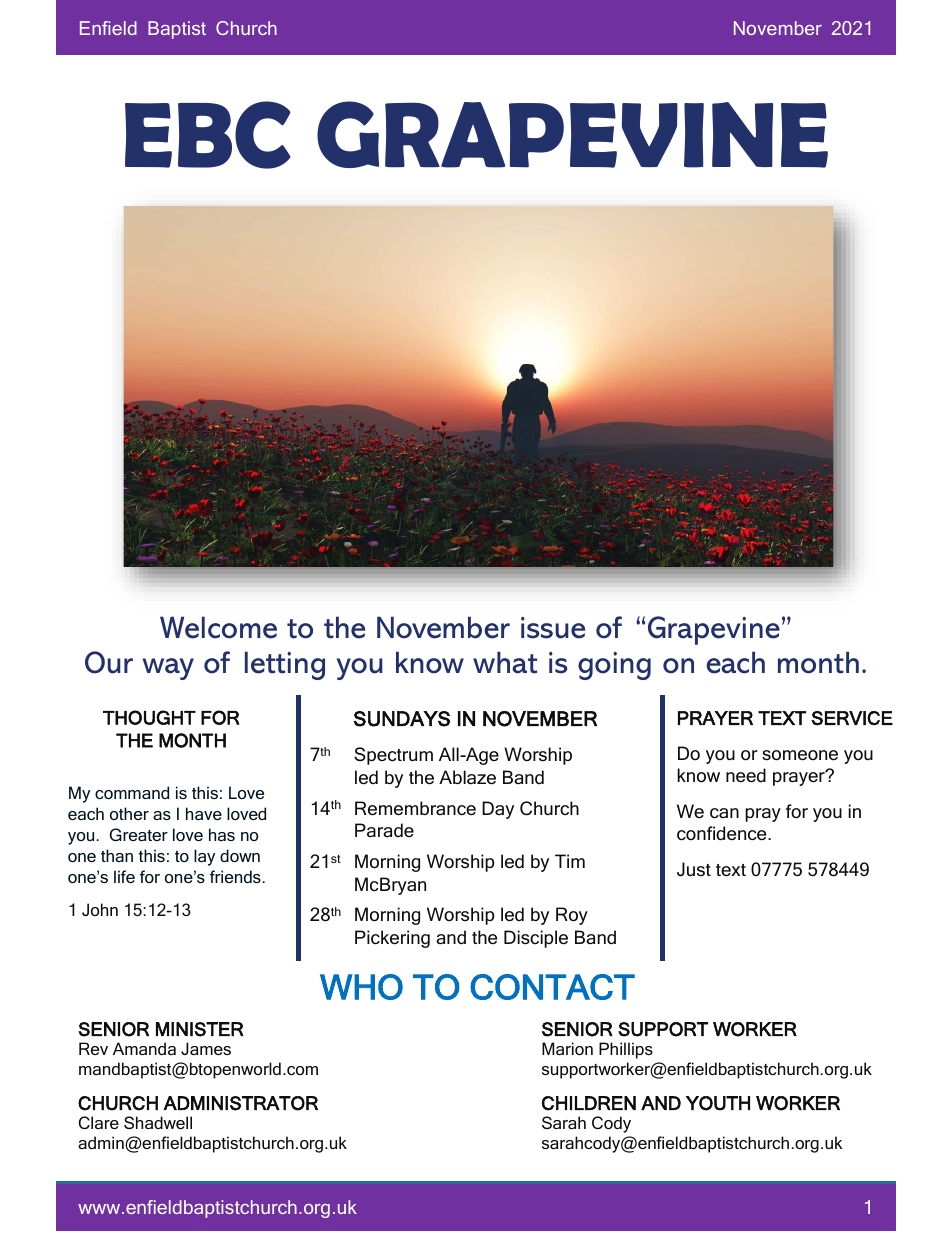 This page has height=1233, width=952. What do you see at coordinates (99, 1122) in the page?
I see `Clare` at bounding box center [99, 1122].
